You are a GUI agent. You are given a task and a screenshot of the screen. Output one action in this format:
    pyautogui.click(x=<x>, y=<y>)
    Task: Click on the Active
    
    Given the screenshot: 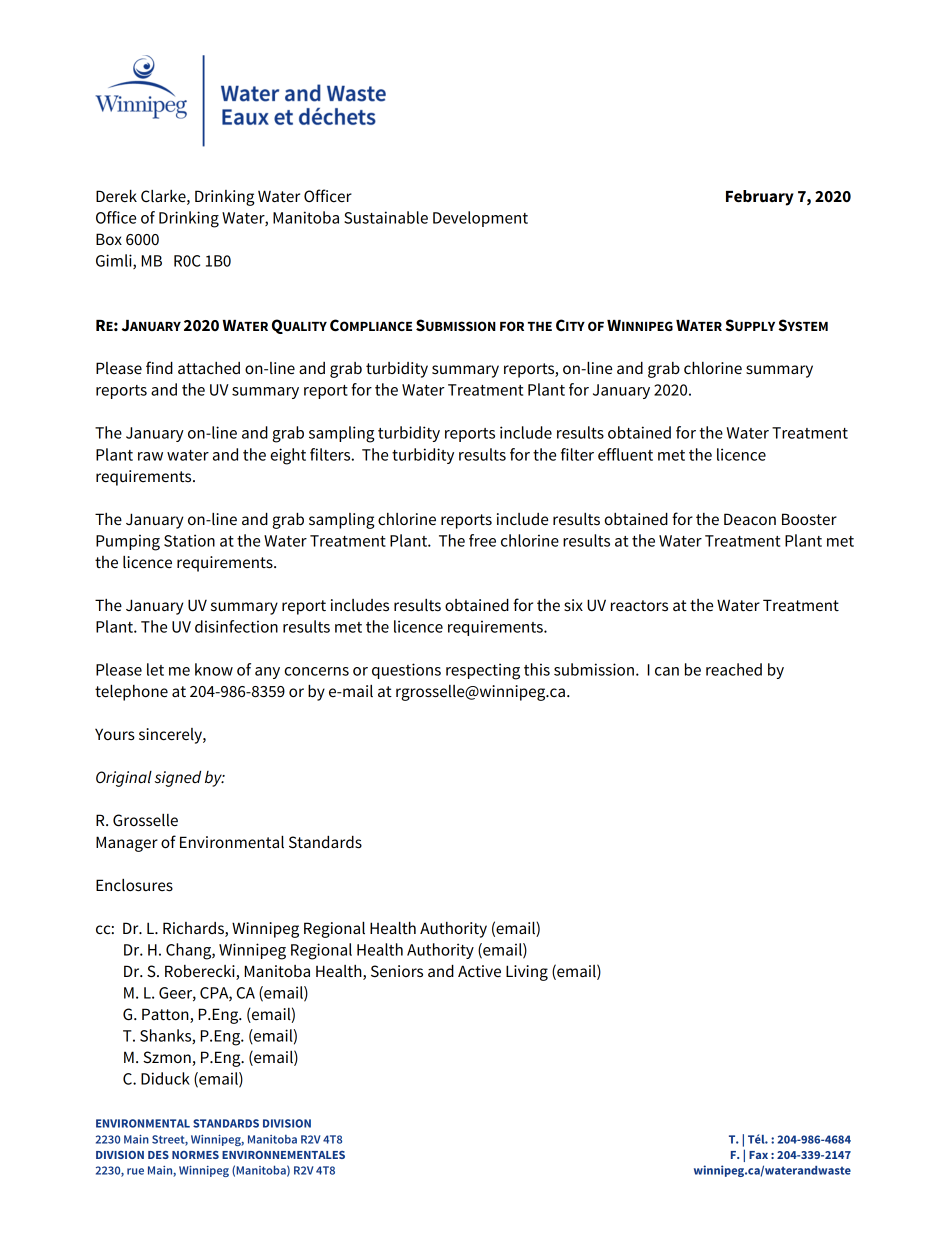 What is the action you would take?
    pyautogui.click(x=479, y=971)
